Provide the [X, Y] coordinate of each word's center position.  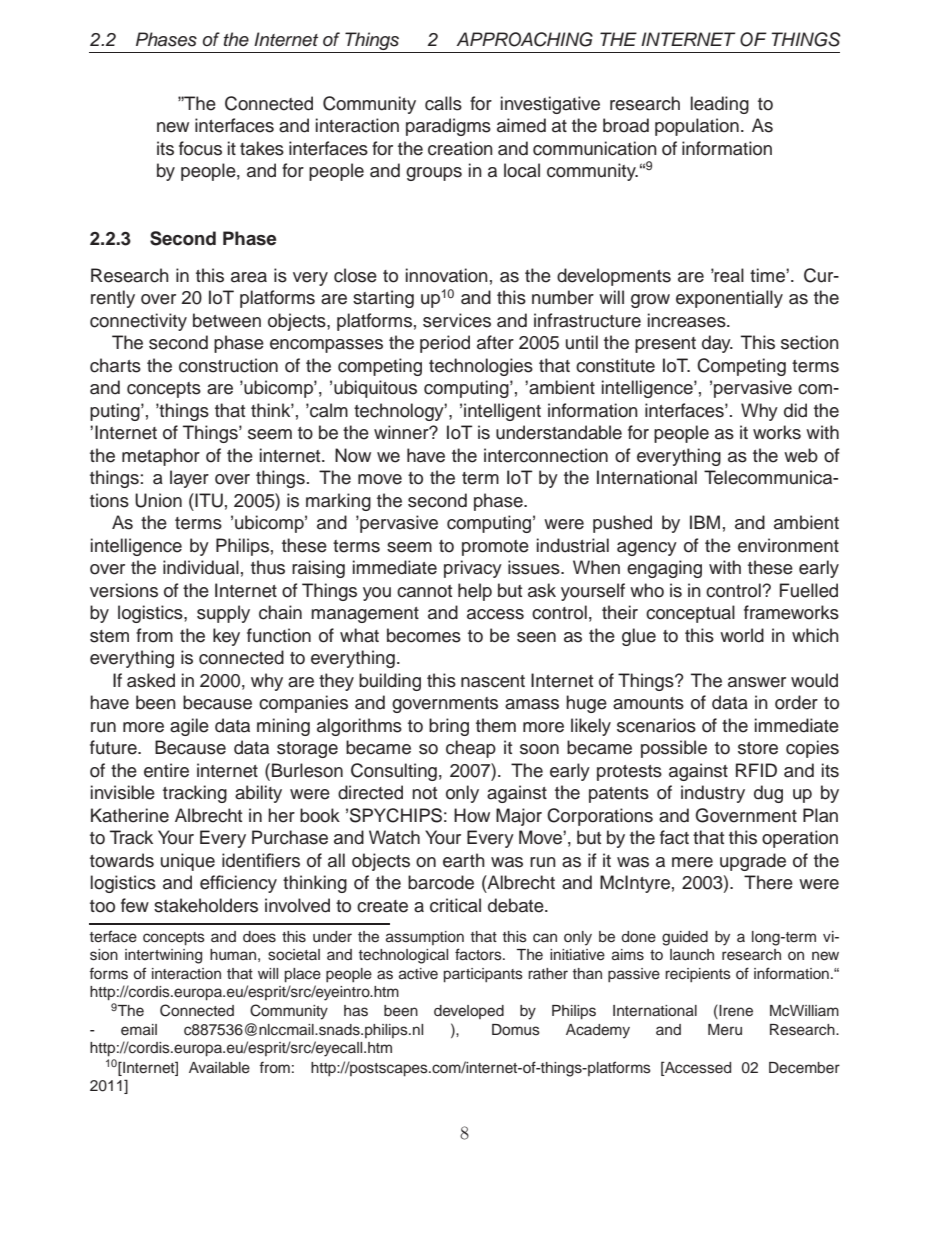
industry [713, 794]
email [139, 1029]
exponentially [729, 299]
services [457, 320]
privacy [473, 569]
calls [443, 103]
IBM [705, 522]
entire [166, 770]
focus [200, 148]
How [472, 815]
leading [720, 105]
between [227, 320]
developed [469, 1012]
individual [201, 567]
